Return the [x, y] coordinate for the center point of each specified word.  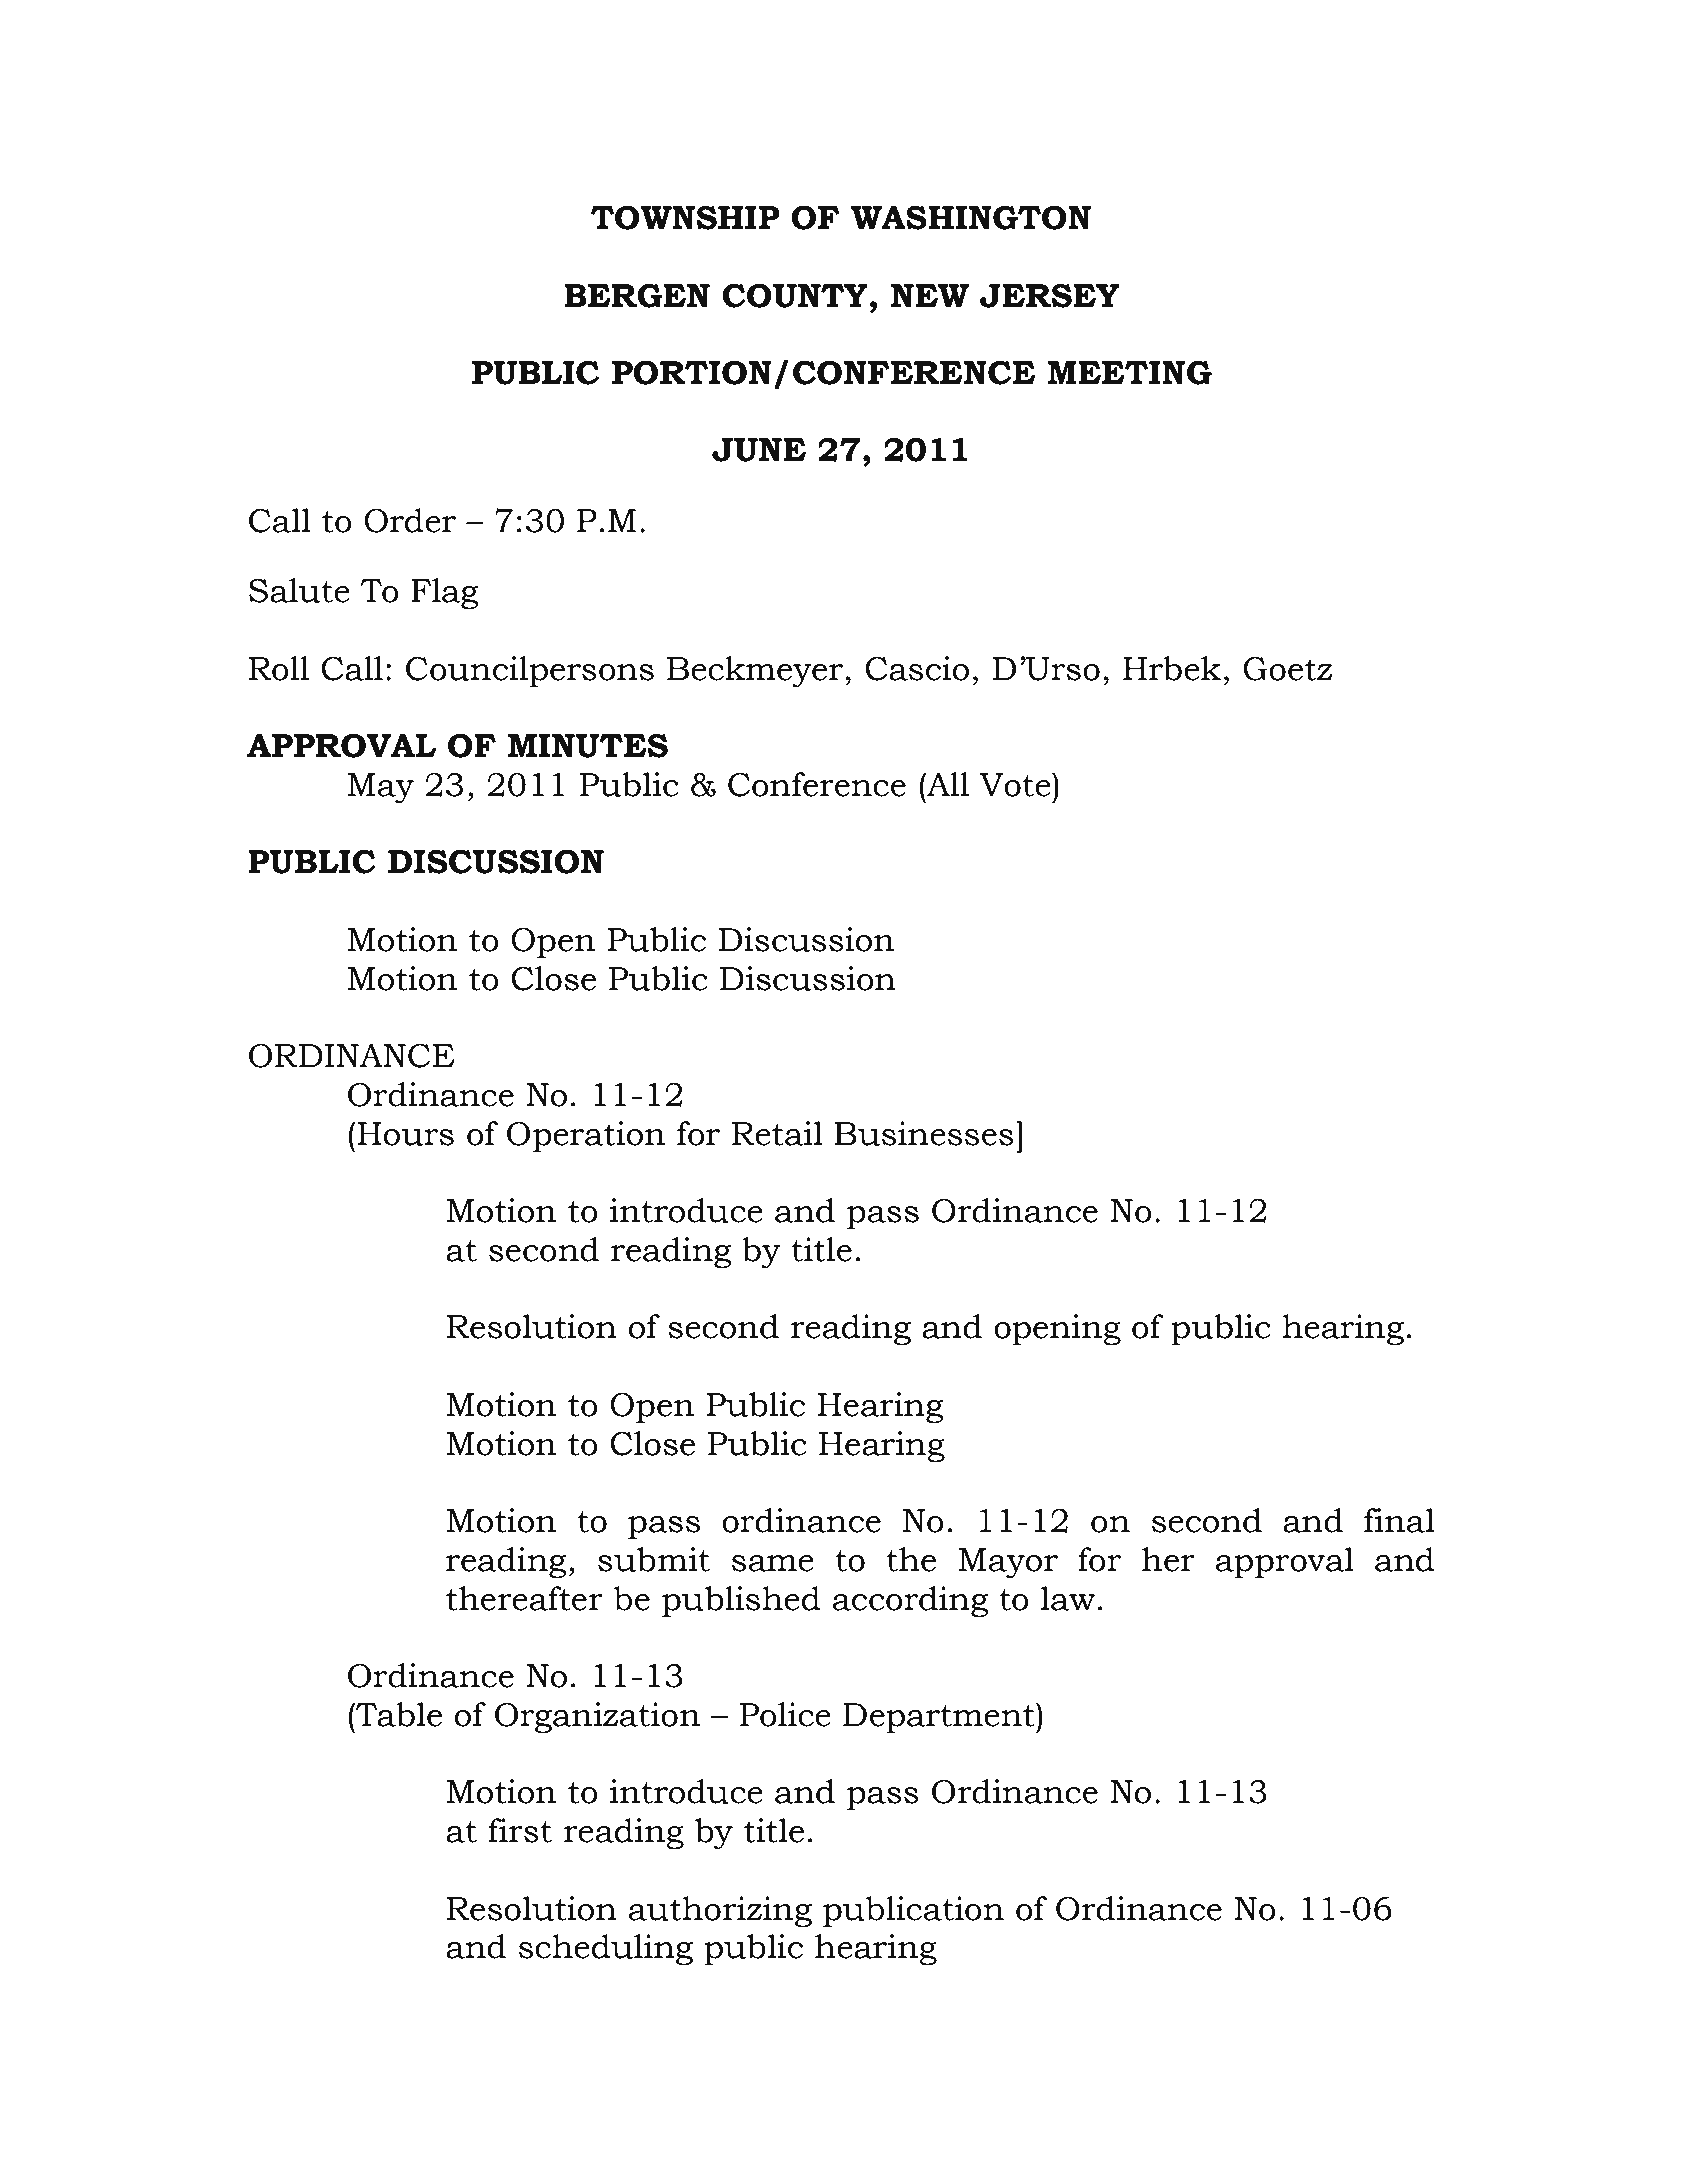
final [1399, 1520]
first [520, 1830]
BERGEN [637, 295]
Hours [405, 1134]
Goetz [1288, 669]
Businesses [924, 1133]
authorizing [720, 1912]
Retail [777, 1133]
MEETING [1130, 372]
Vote [1016, 785]
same [773, 1563]
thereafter [524, 1598]
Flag [445, 594]
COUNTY [795, 295]
